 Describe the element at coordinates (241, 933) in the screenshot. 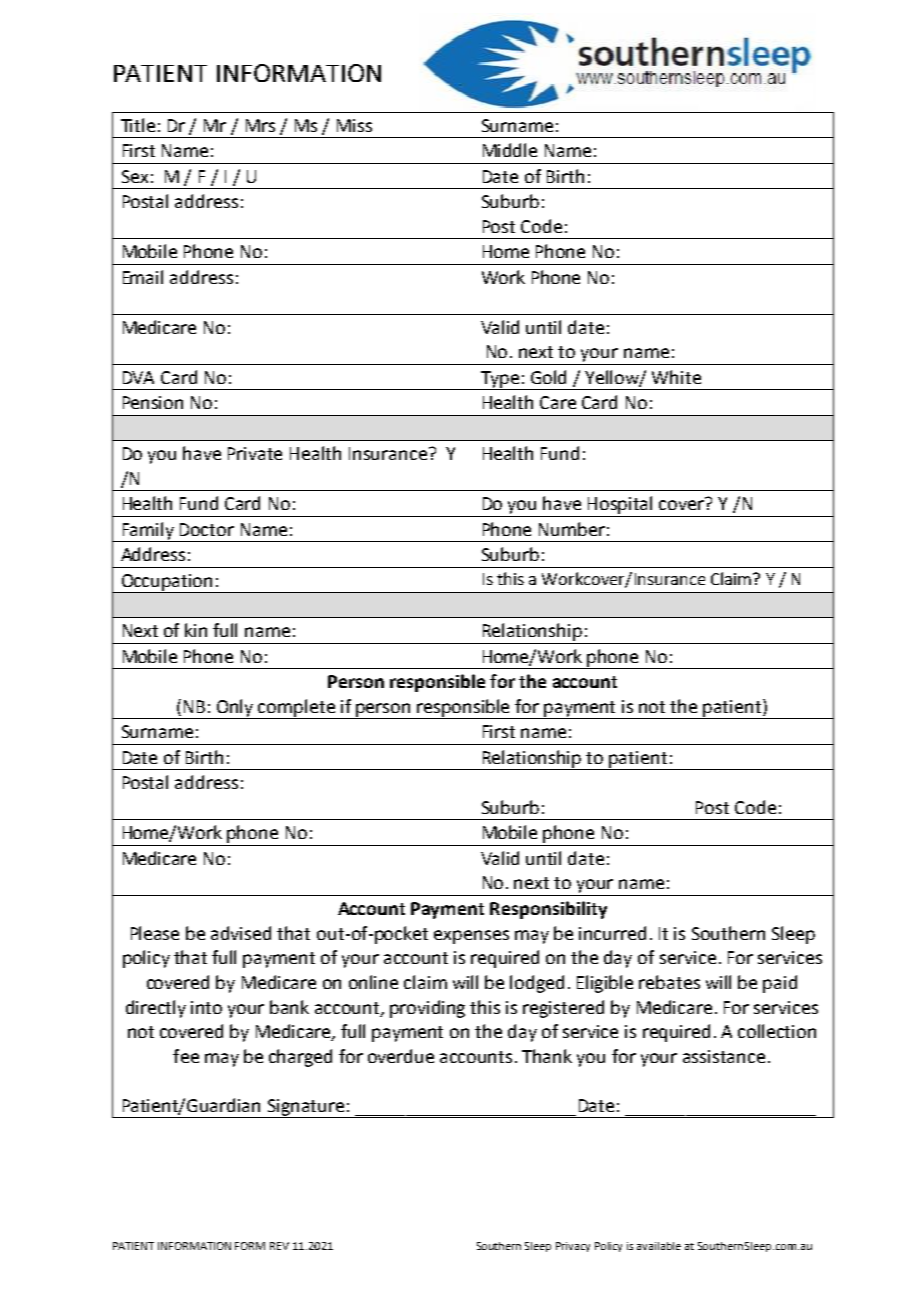

I see `advised` at that location.
